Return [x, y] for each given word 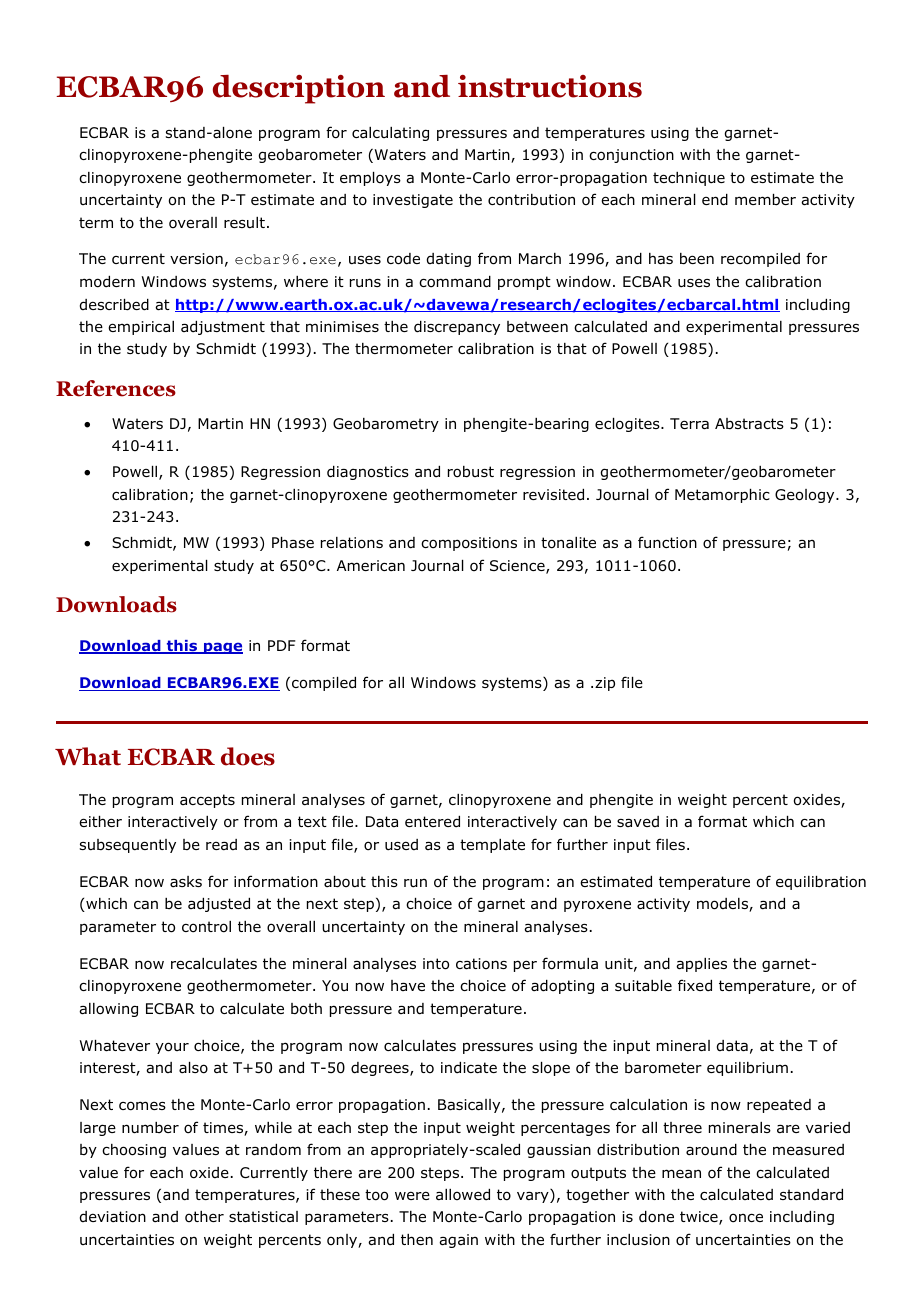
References [116, 388]
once [746, 1218]
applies [701, 965]
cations [481, 964]
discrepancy [457, 328]
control [206, 927]
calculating [390, 134]
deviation [113, 1217]
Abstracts [749, 424]
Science [518, 567]
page [222, 648]
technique [689, 179]
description [299, 89]
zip [605, 684]
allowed [463, 1195]
